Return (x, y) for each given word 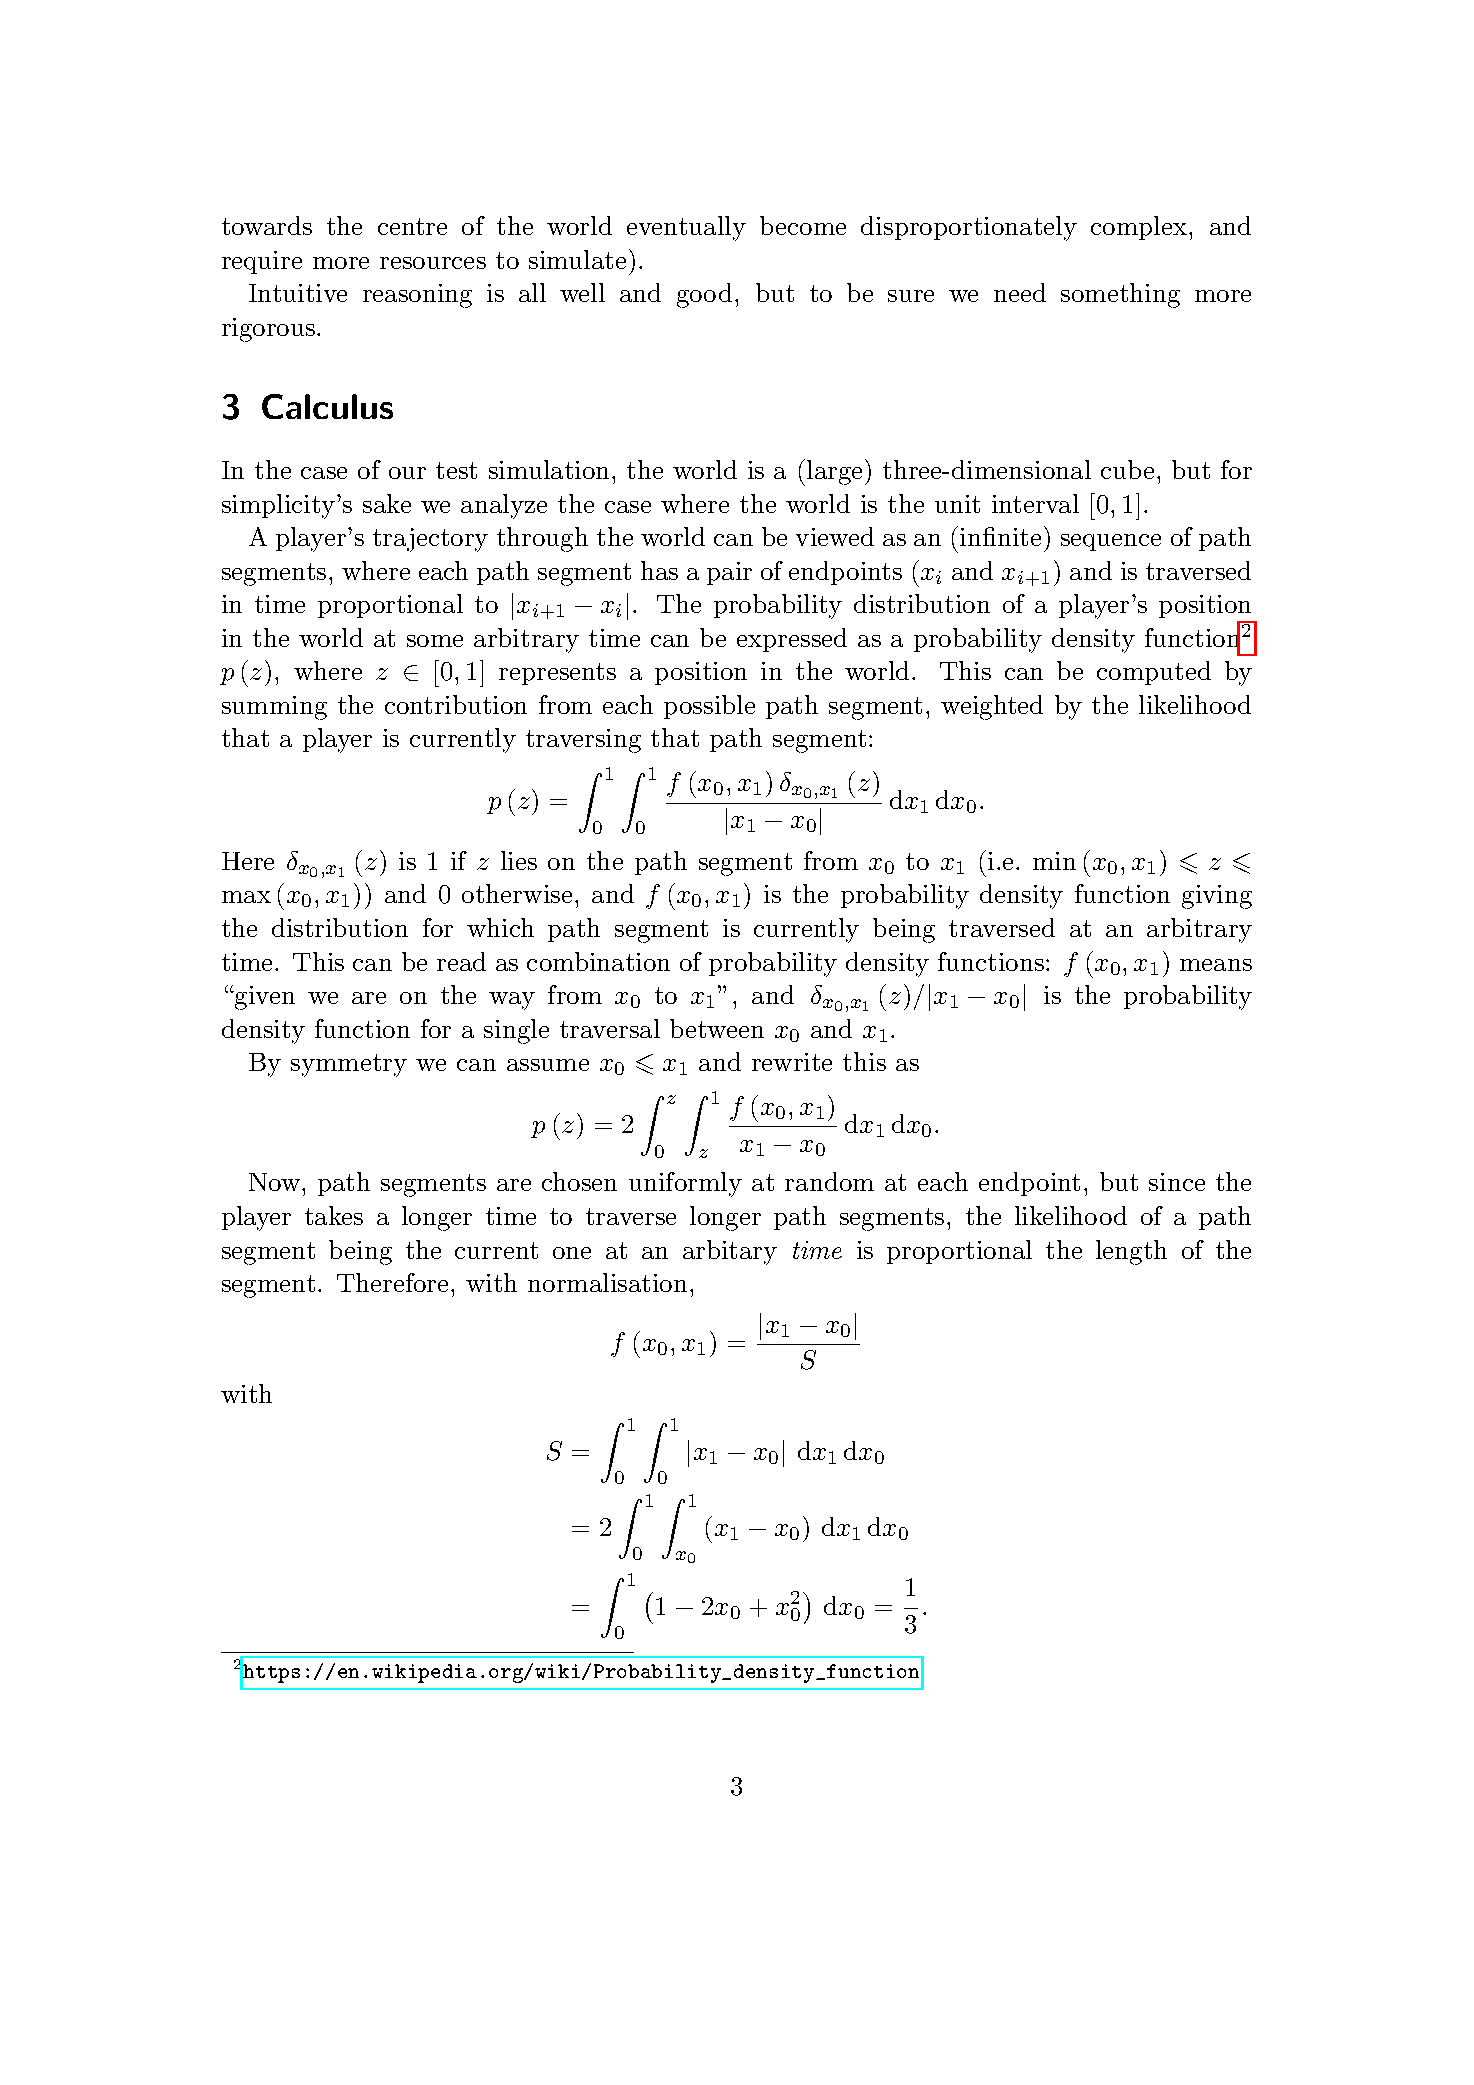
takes (334, 1215)
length (1131, 1252)
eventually (686, 228)
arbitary (730, 1252)
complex (1139, 228)
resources (433, 263)
